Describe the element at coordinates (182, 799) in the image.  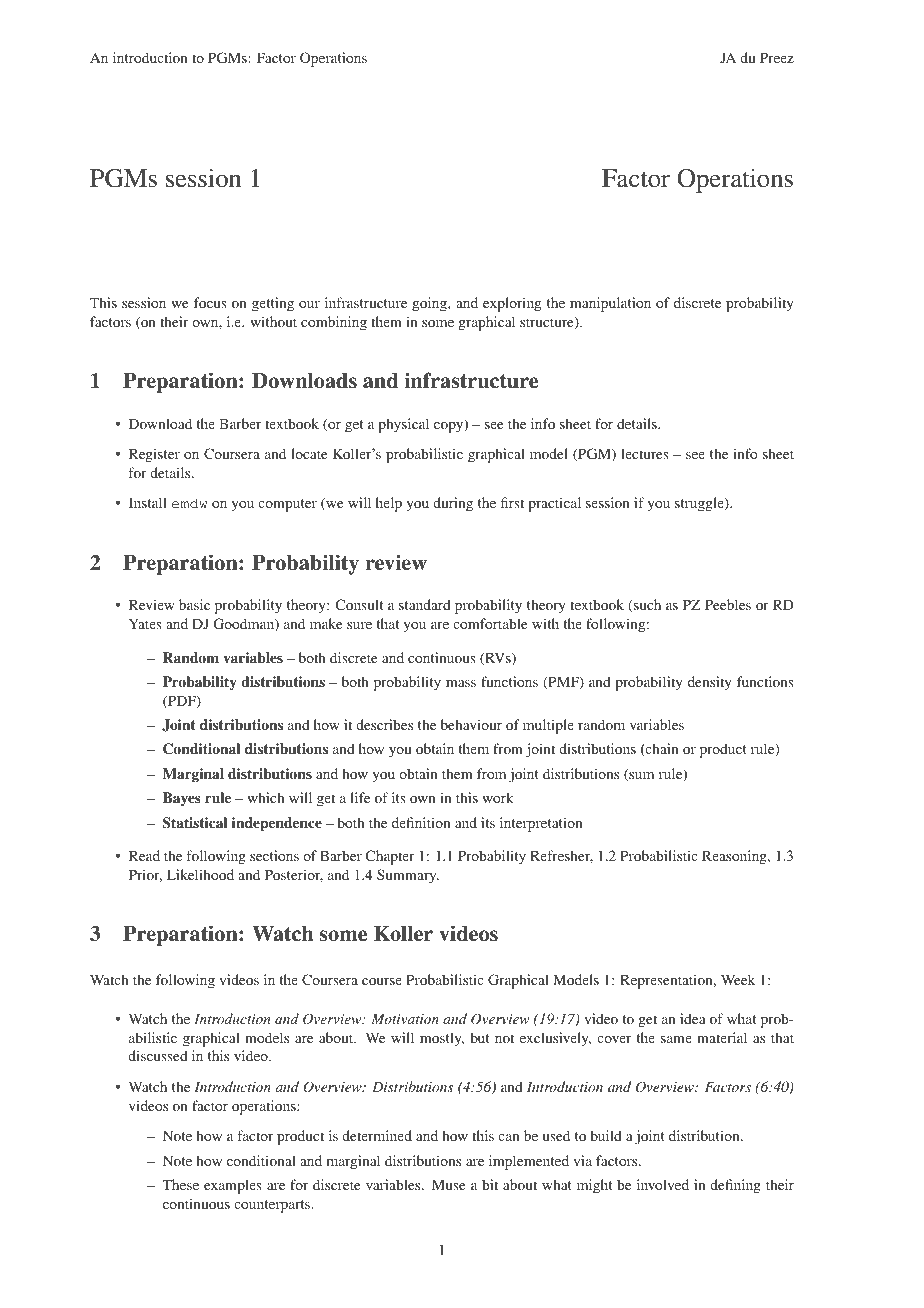
I see `Bayes` at that location.
